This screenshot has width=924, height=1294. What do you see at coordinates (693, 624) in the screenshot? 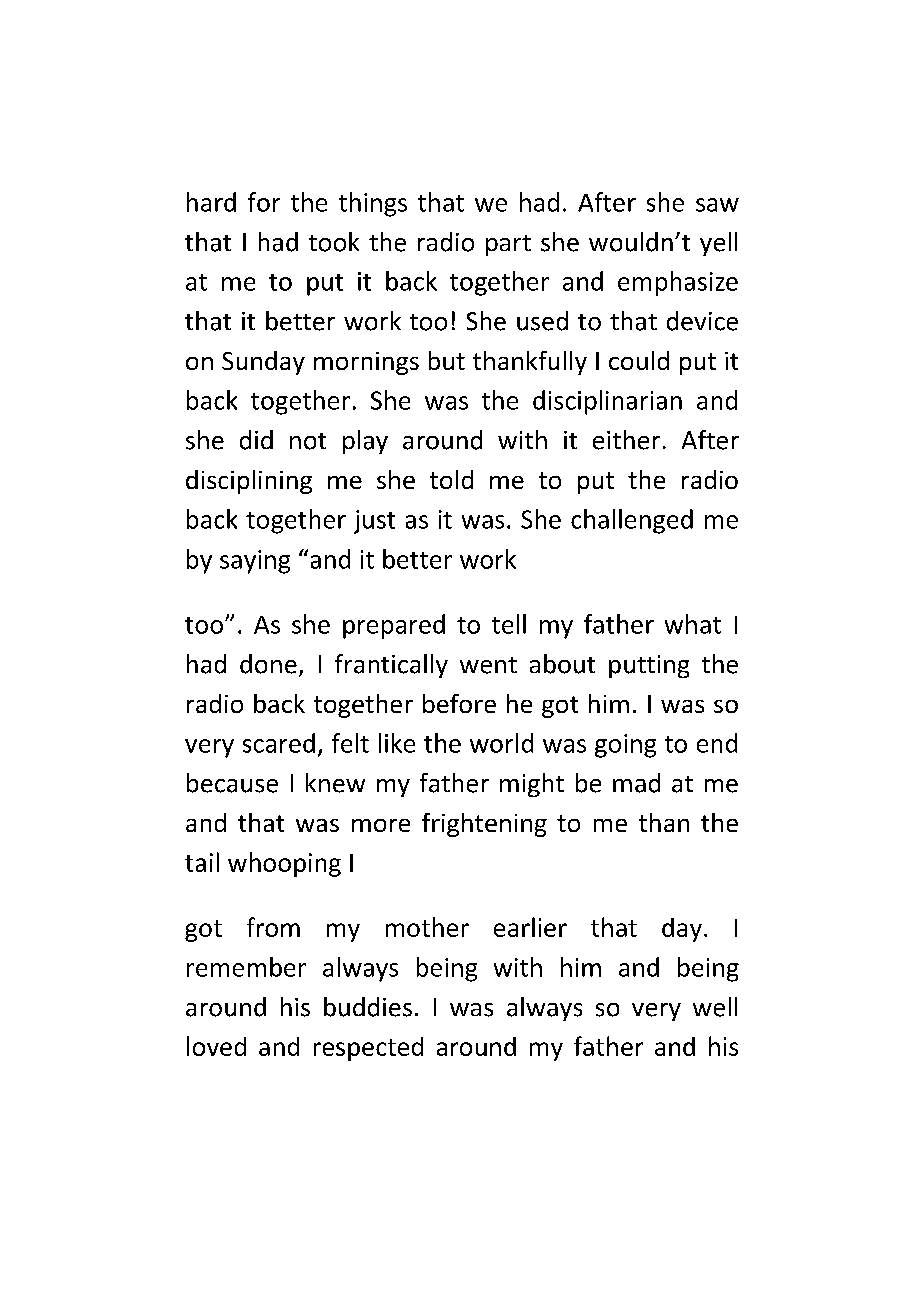
I see `what` at bounding box center [693, 624].
